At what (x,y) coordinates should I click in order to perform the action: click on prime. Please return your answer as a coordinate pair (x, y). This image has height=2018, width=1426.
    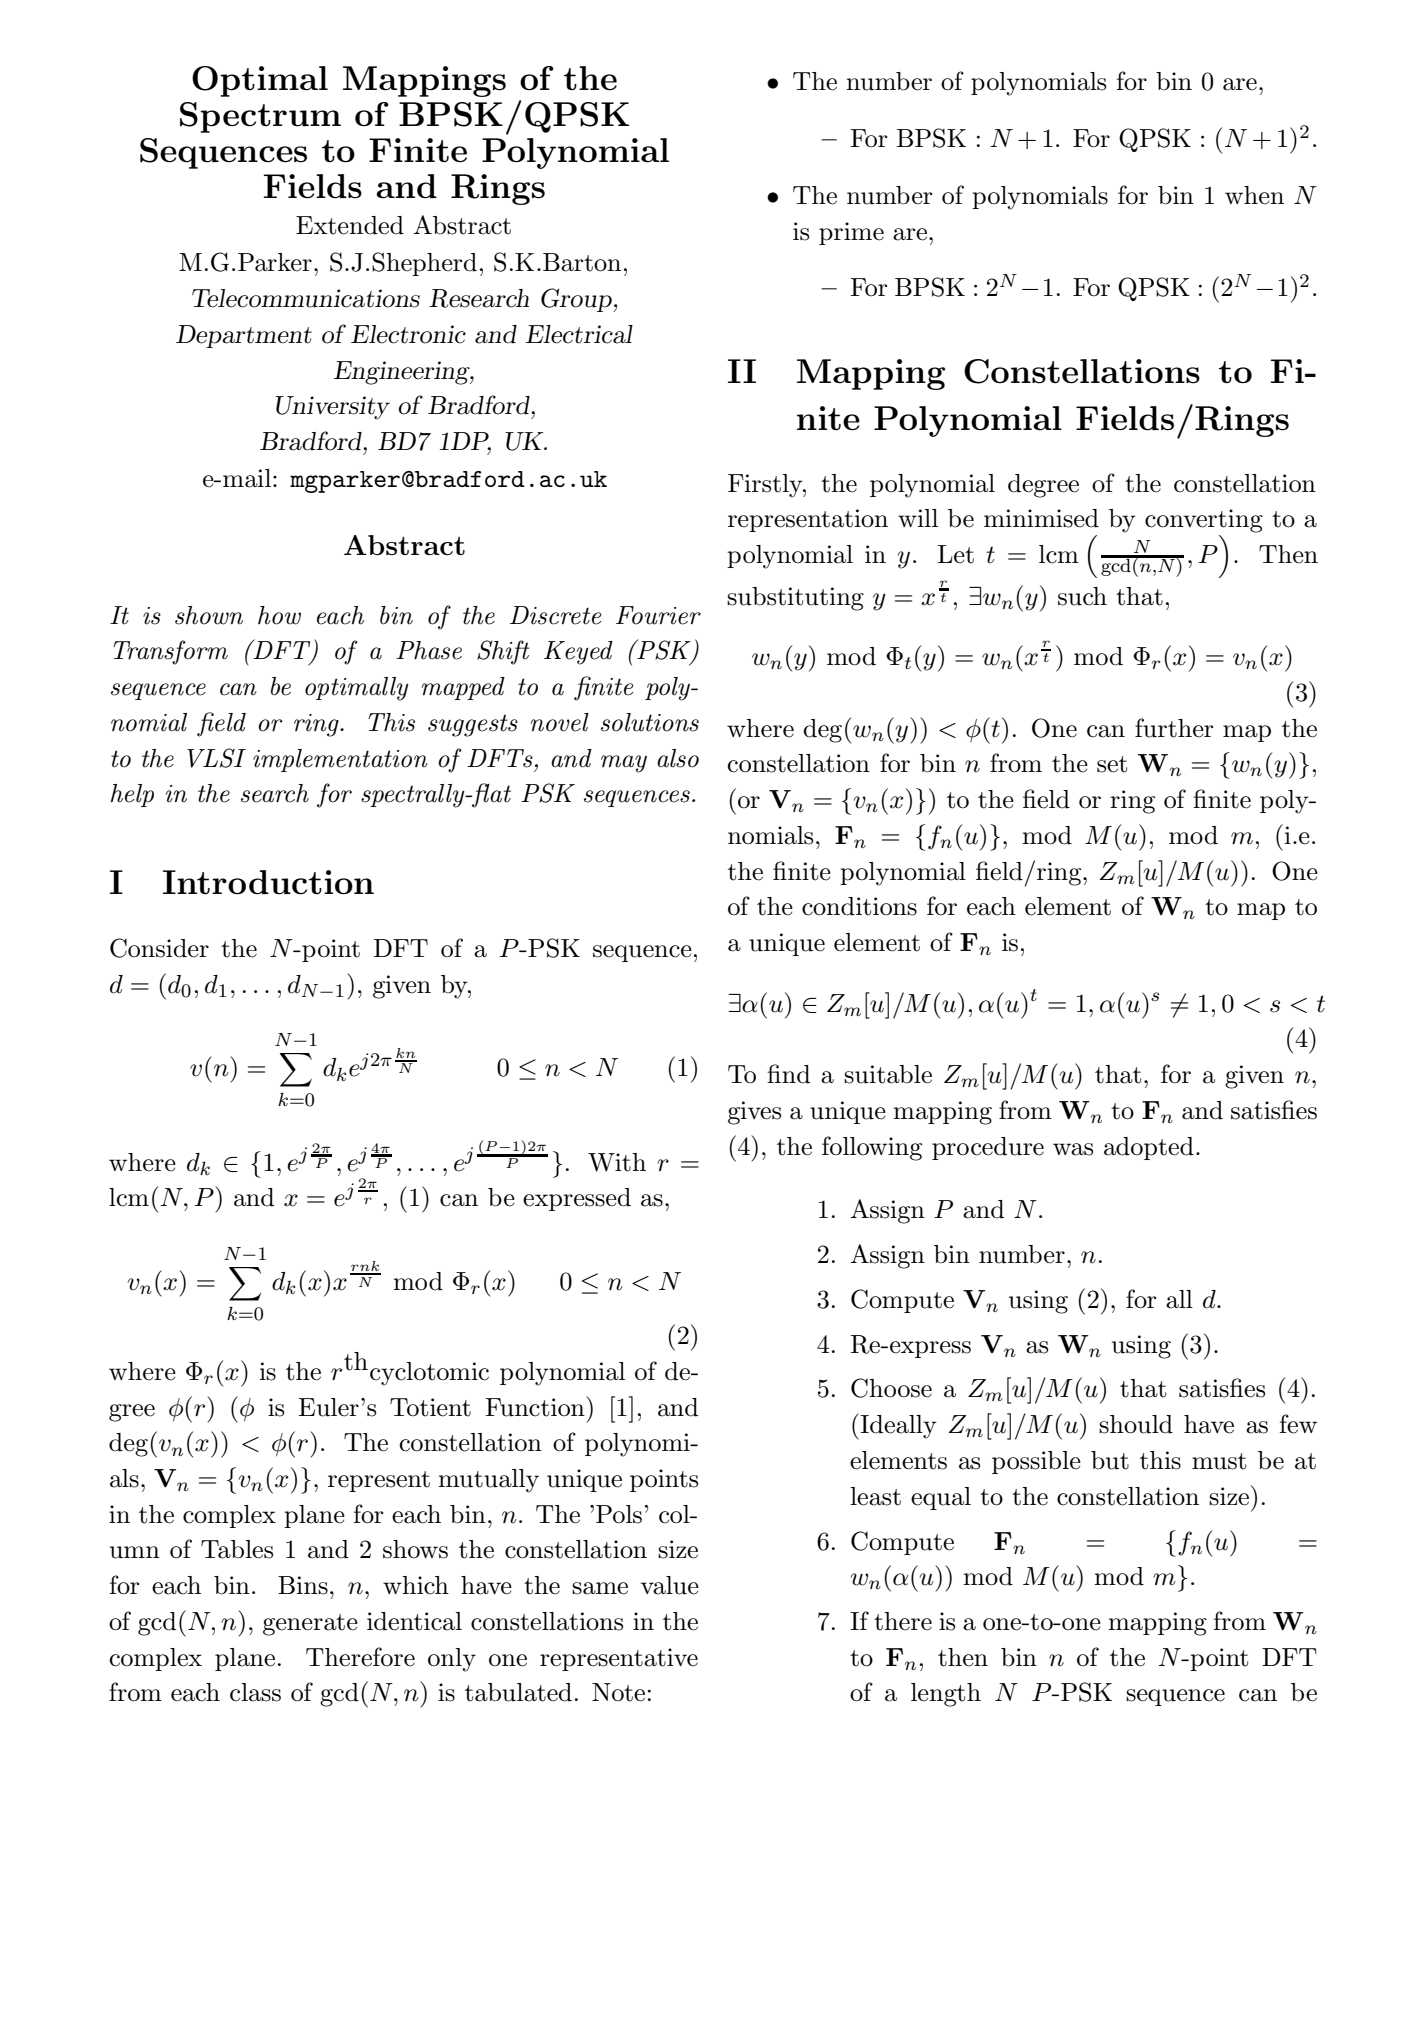
    Looking at the image, I should click on (851, 233).
